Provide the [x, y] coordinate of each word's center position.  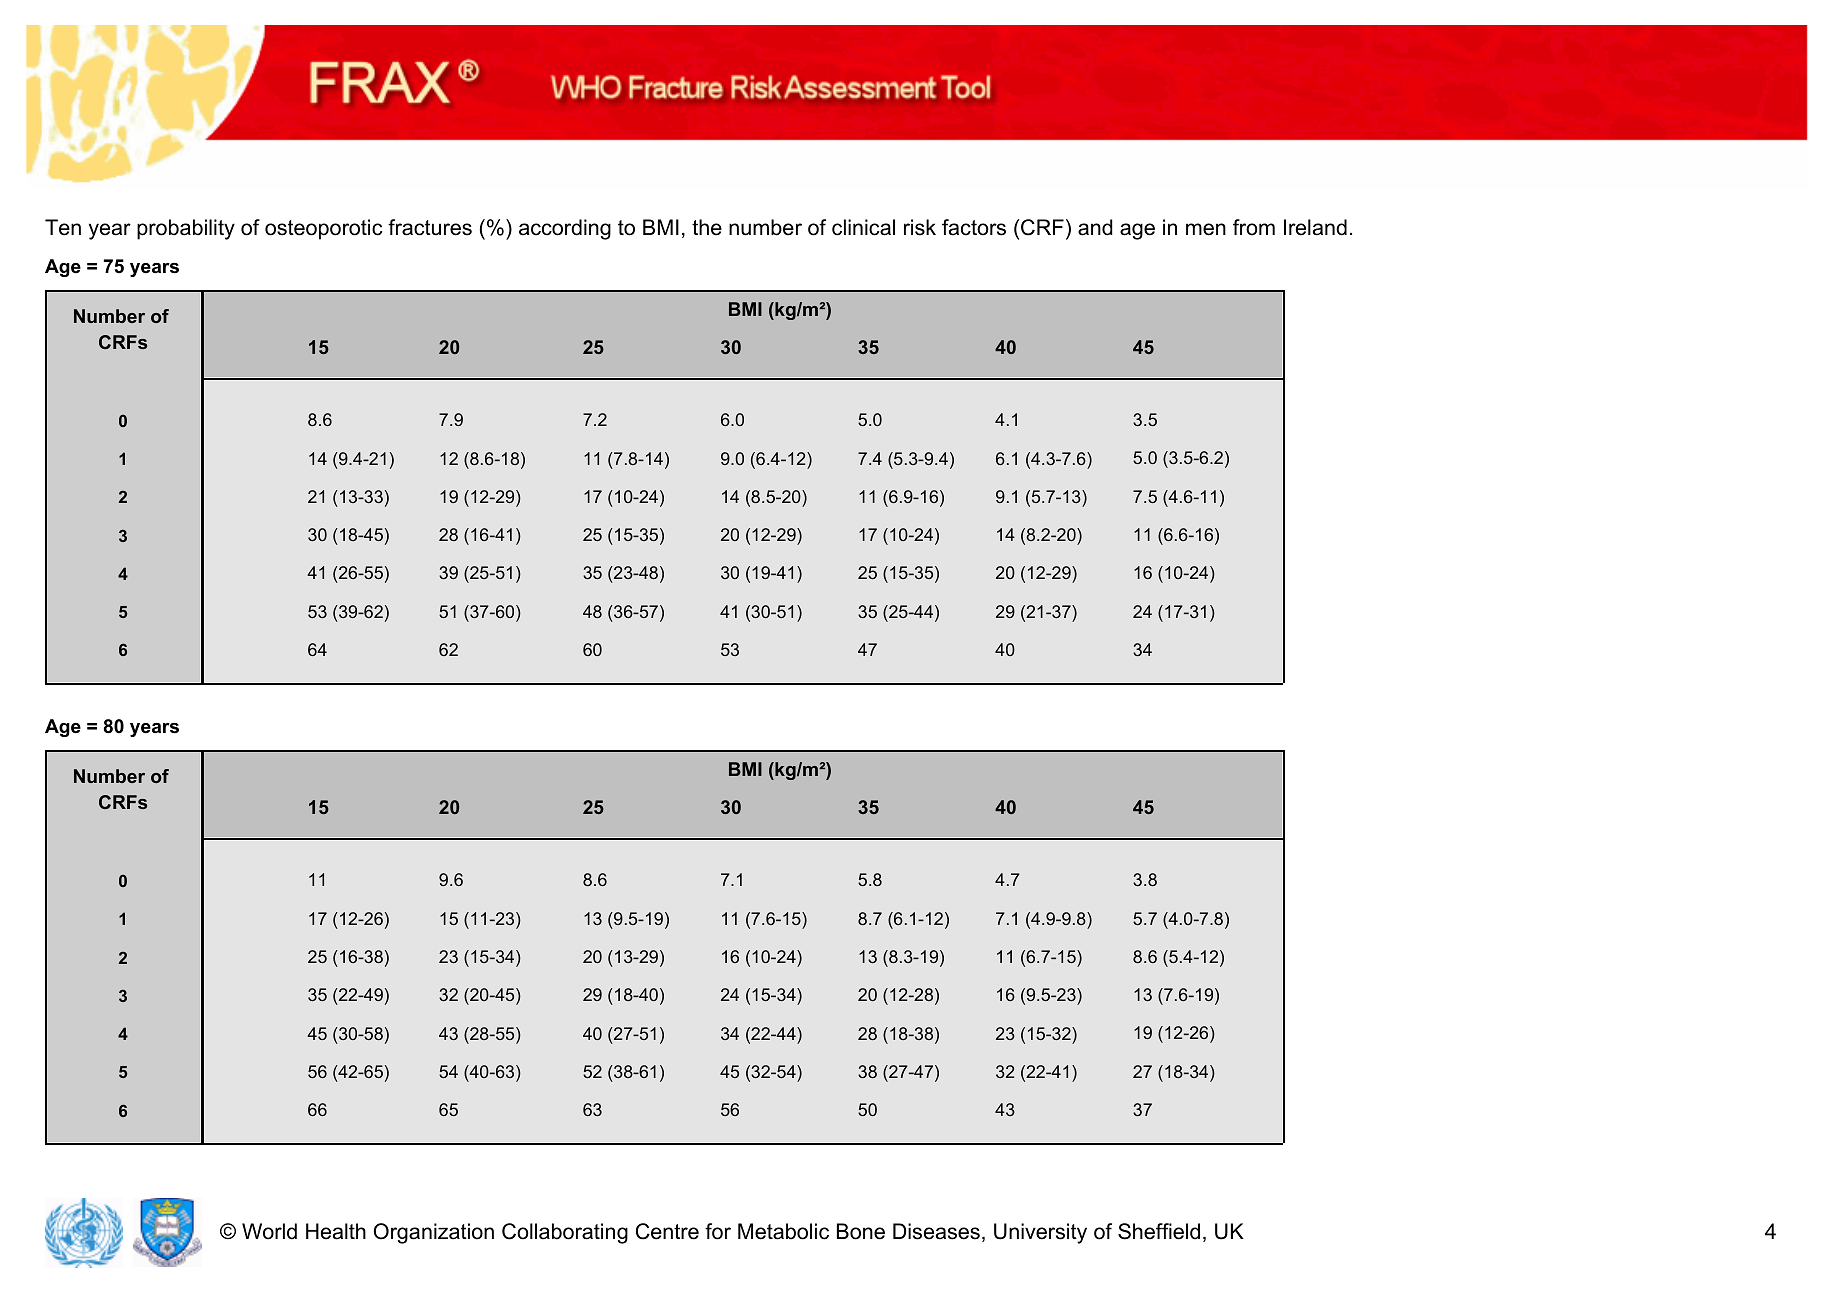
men [1206, 229]
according [565, 229]
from [1254, 227]
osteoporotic [324, 229]
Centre [667, 1231]
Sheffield [1159, 1231]
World [269, 1231]
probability [186, 229]
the [707, 227]
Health [336, 1231]
